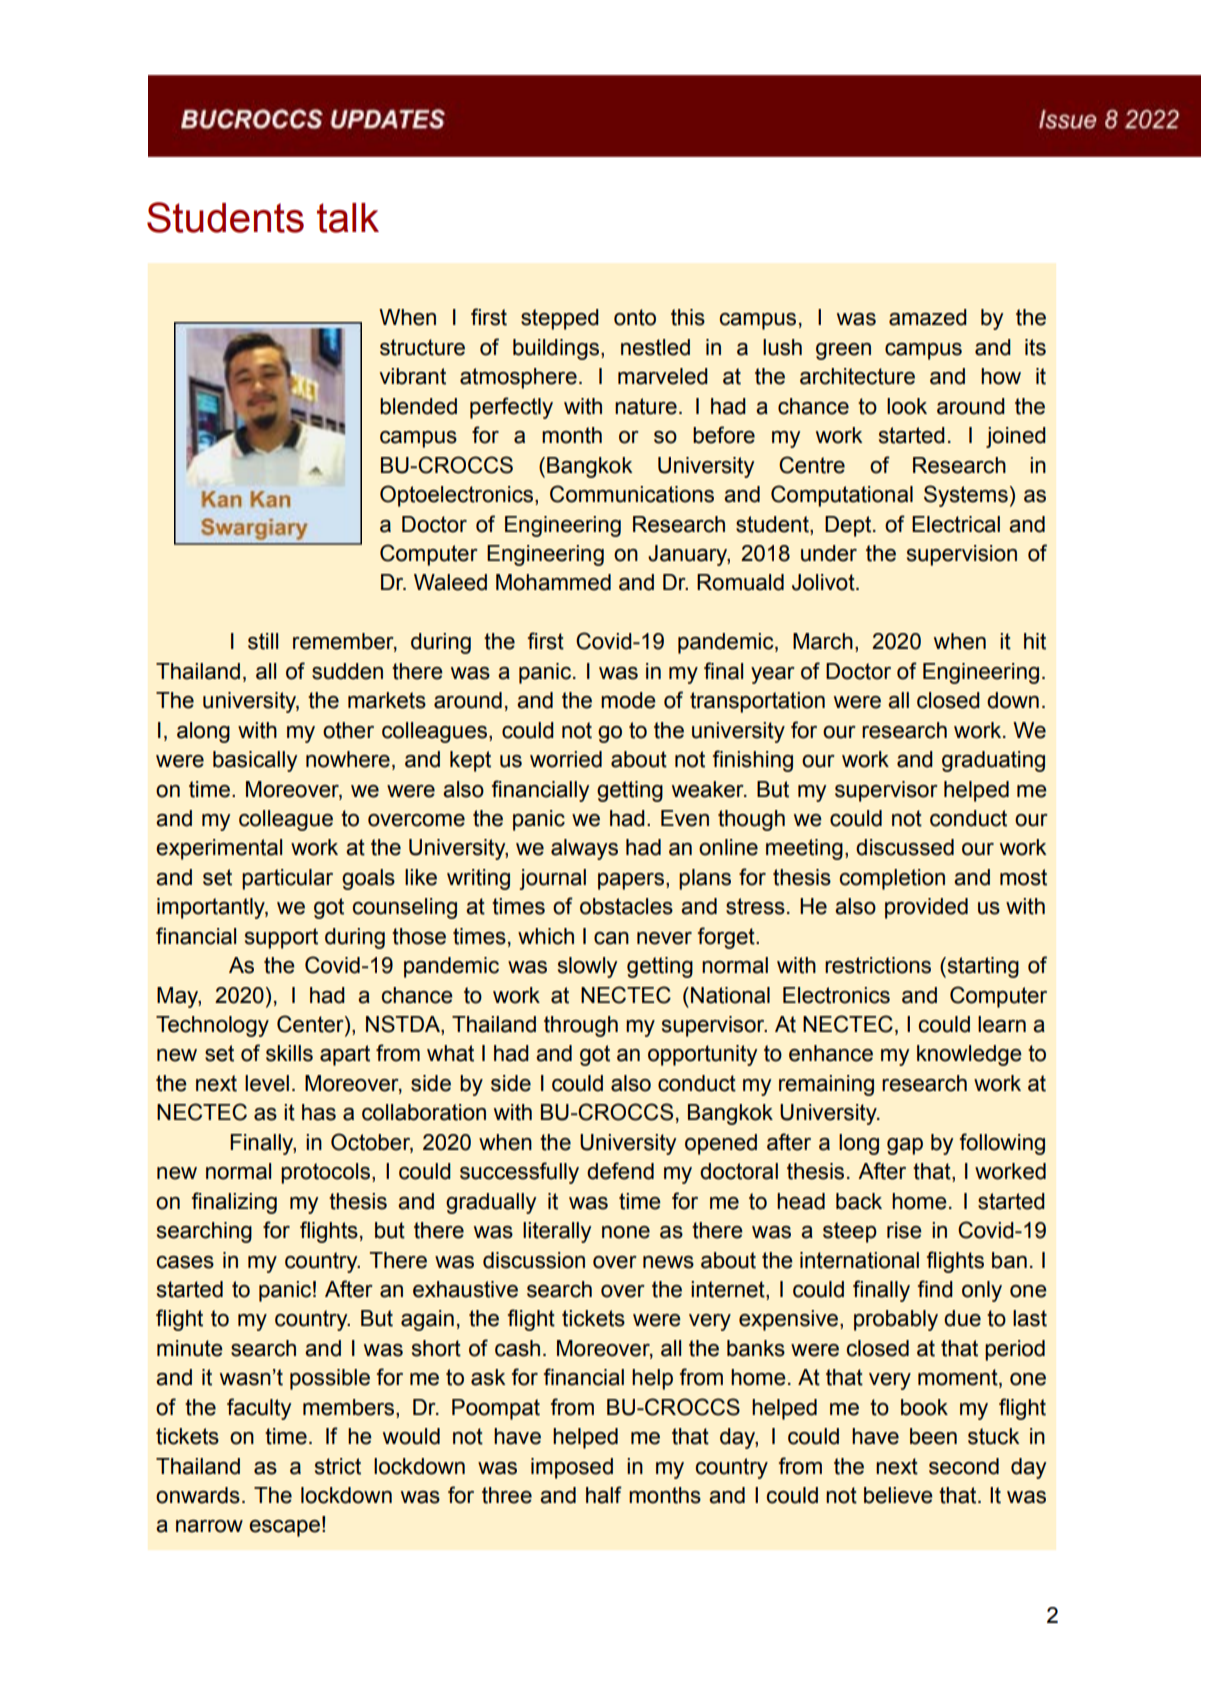  Describe the element at coordinates (628, 700) in the screenshot. I see `mode` at that location.
